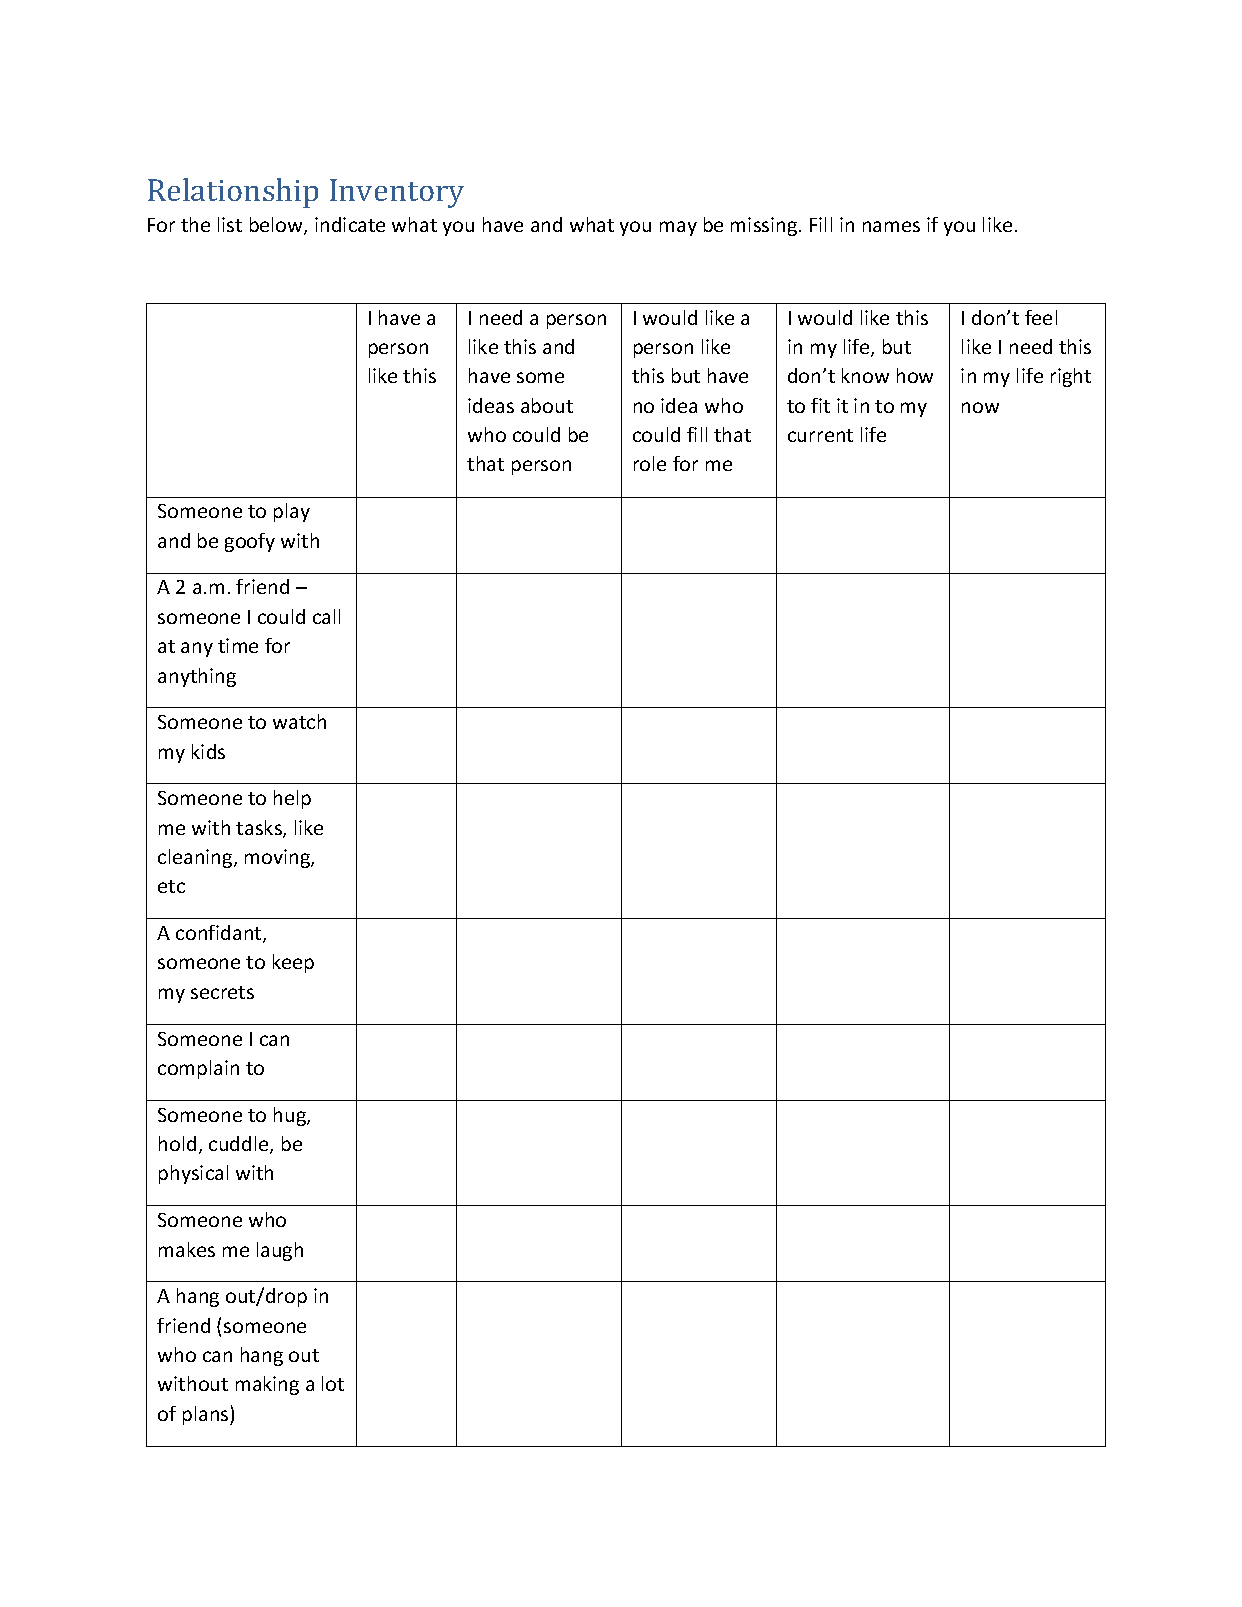  What do you see at coordinates (820, 405) in the image?
I see `fit` at bounding box center [820, 405].
